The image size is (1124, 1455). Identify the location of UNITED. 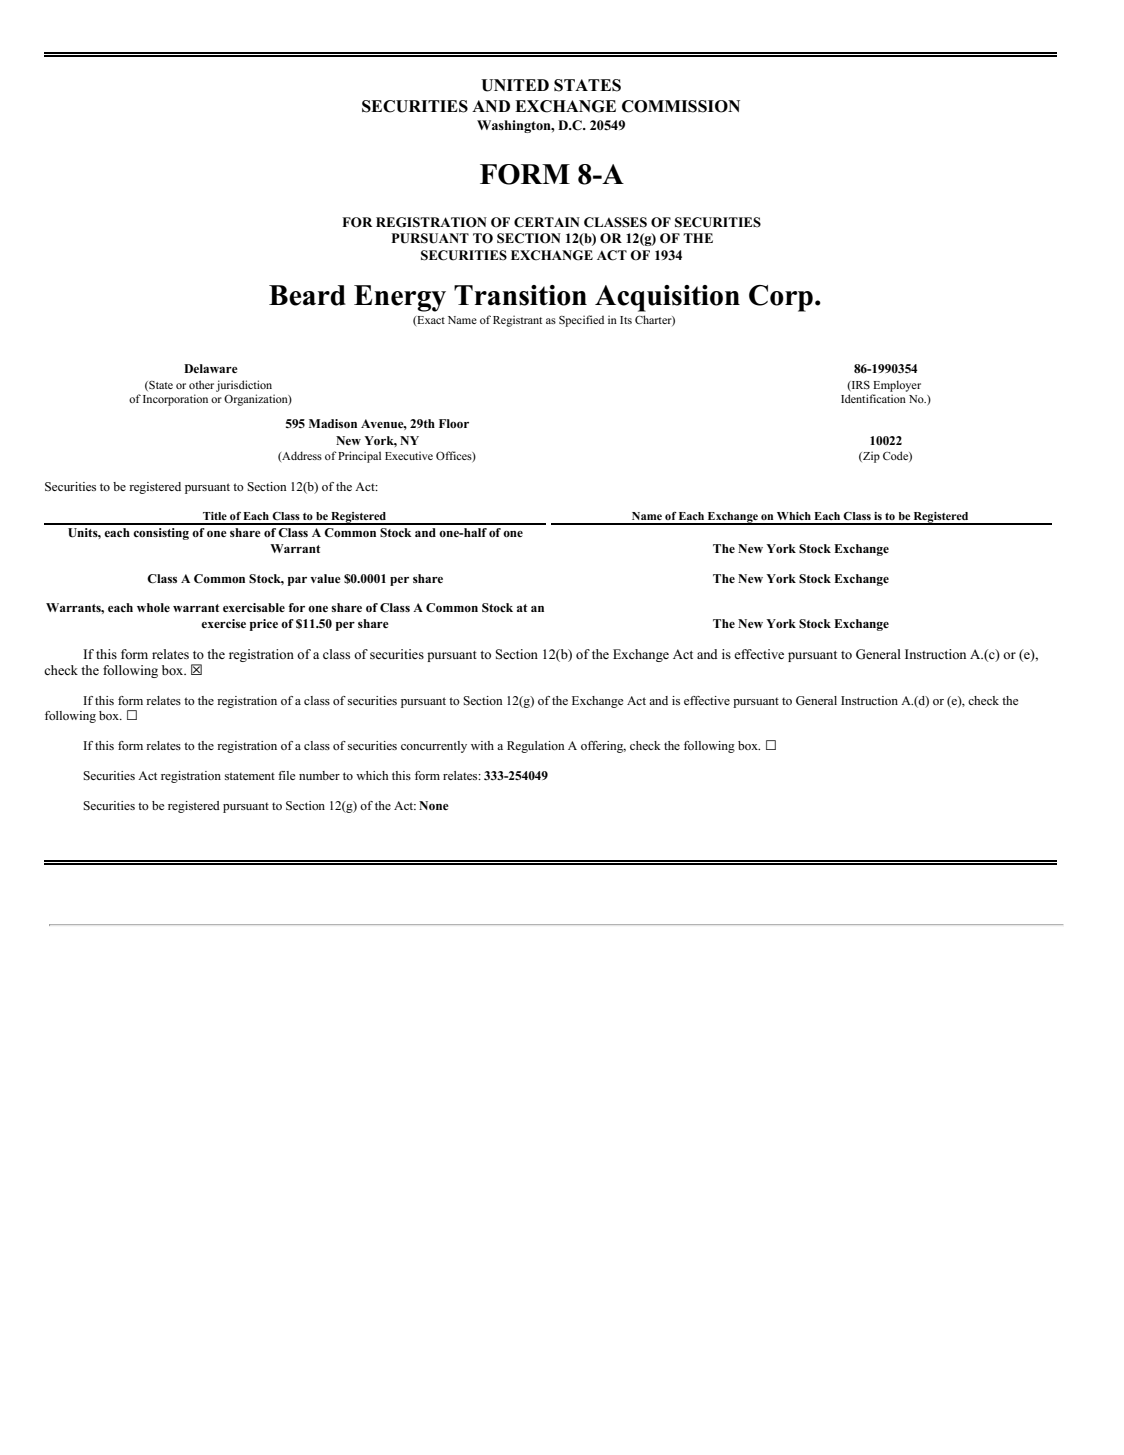
(515, 85).
